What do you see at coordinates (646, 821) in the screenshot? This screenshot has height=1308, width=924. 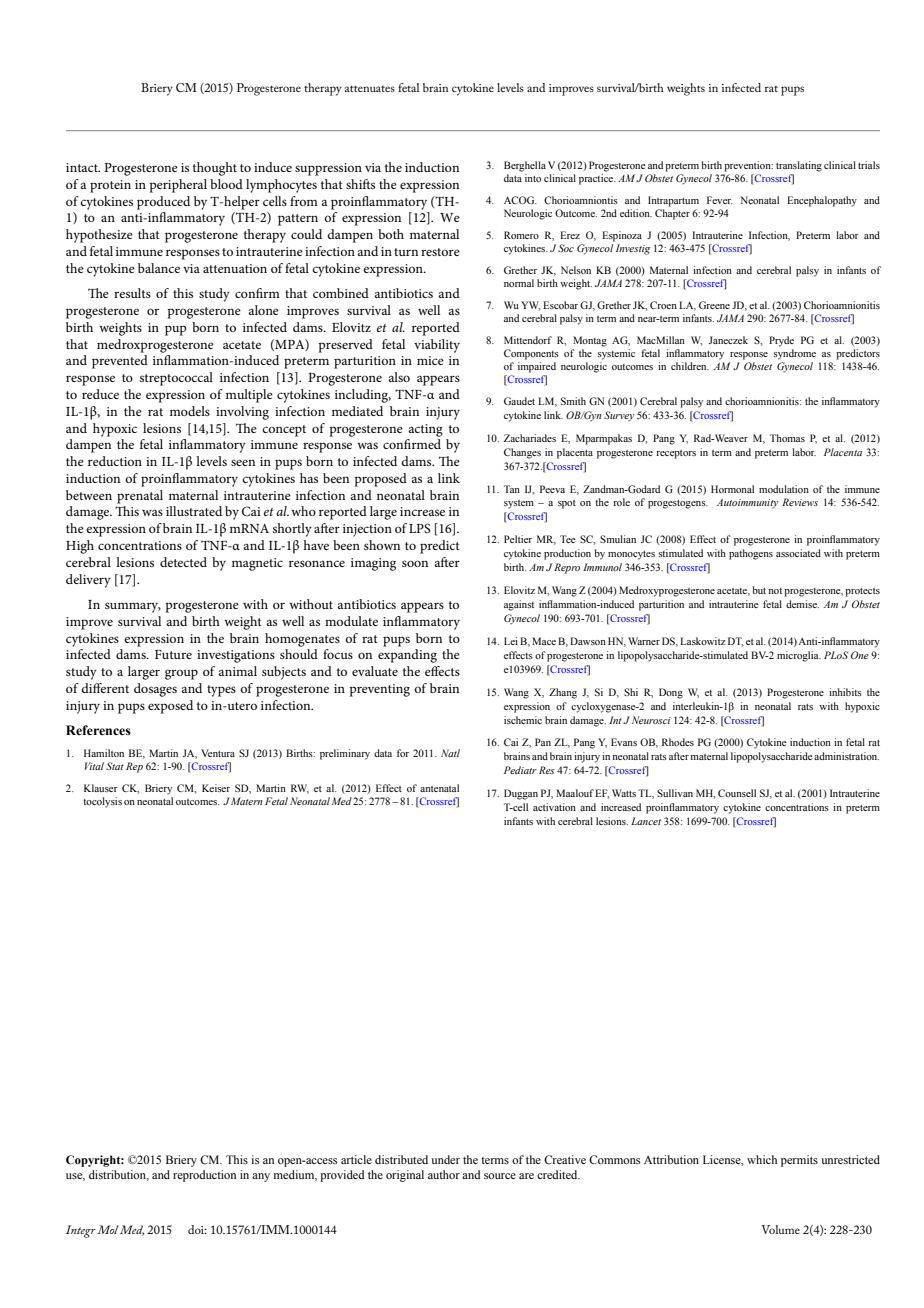 I see `Lancet` at bounding box center [646, 821].
